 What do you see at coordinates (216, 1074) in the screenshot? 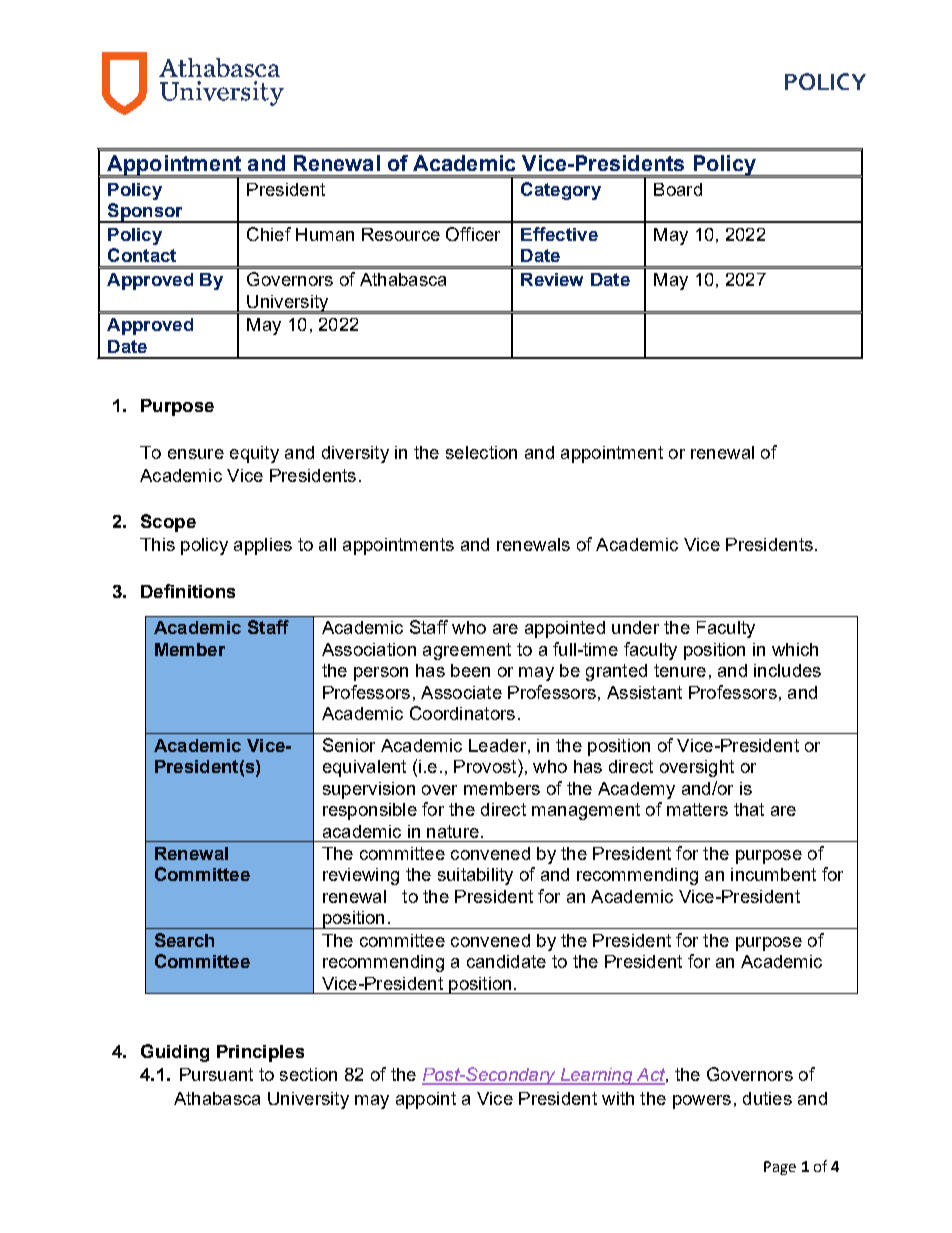
I see `Pursuant` at bounding box center [216, 1074].
